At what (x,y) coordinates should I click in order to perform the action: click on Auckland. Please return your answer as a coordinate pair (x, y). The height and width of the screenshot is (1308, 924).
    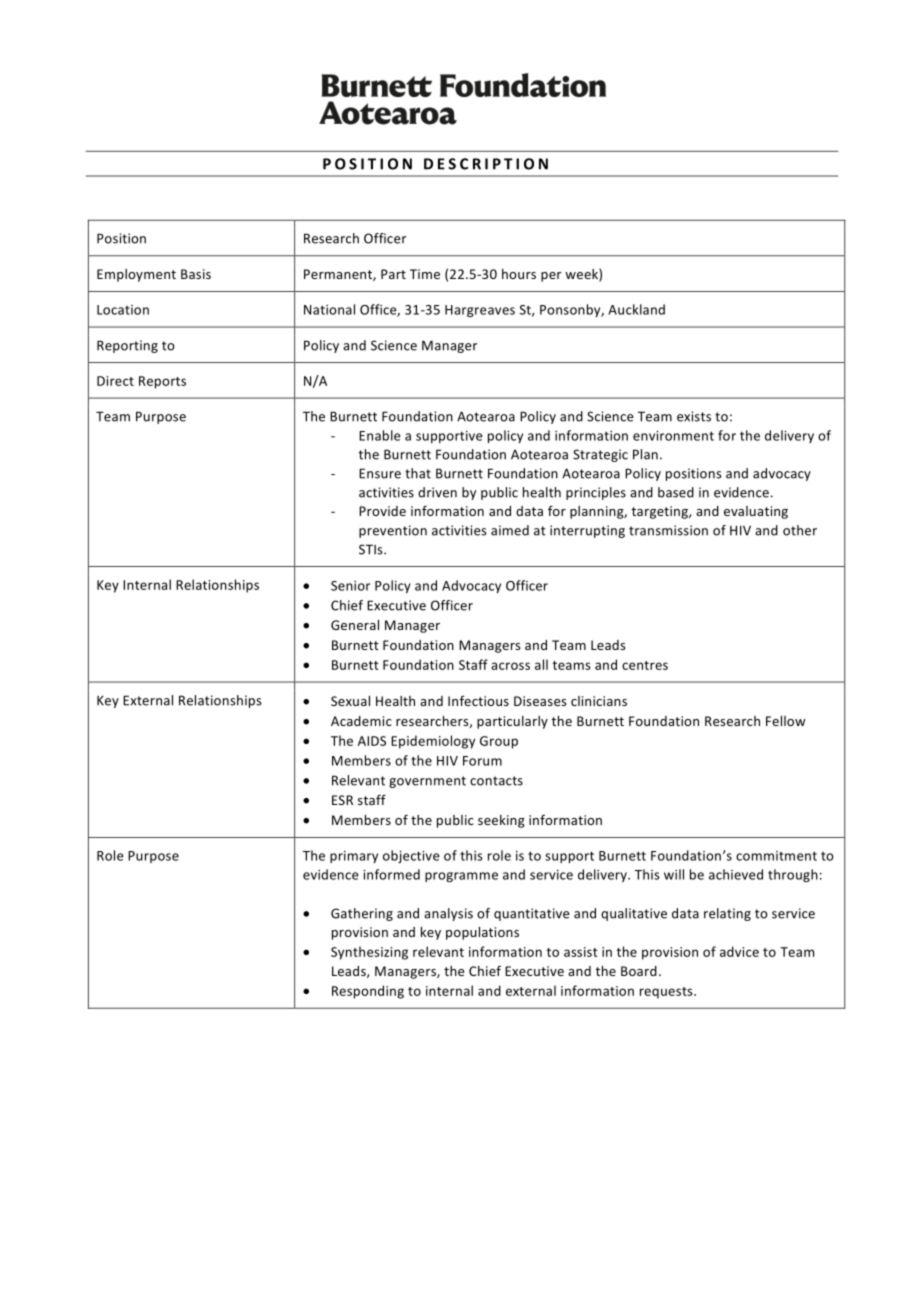
    Looking at the image, I should click on (636, 309).
